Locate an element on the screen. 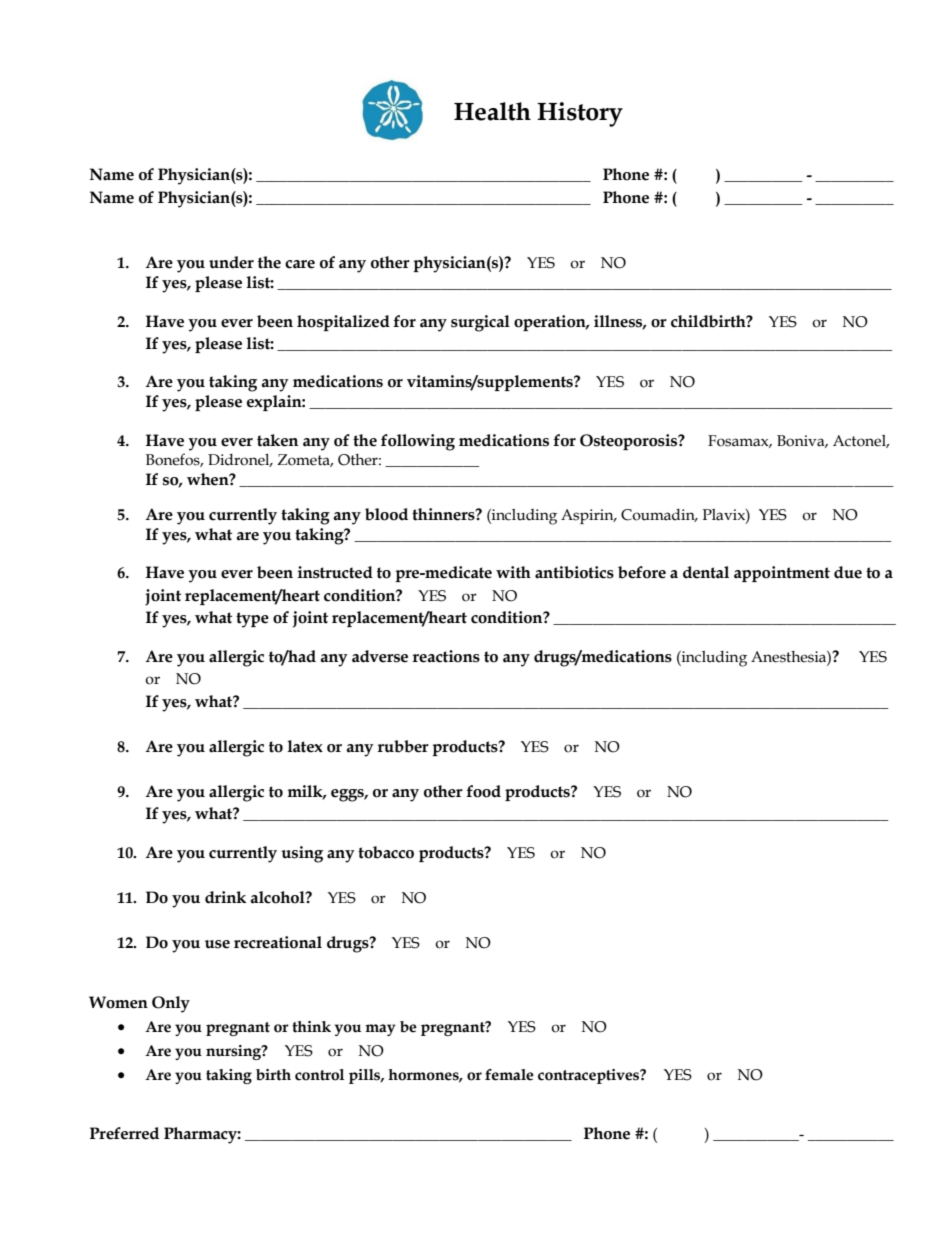  taken is located at coordinates (277, 440).
